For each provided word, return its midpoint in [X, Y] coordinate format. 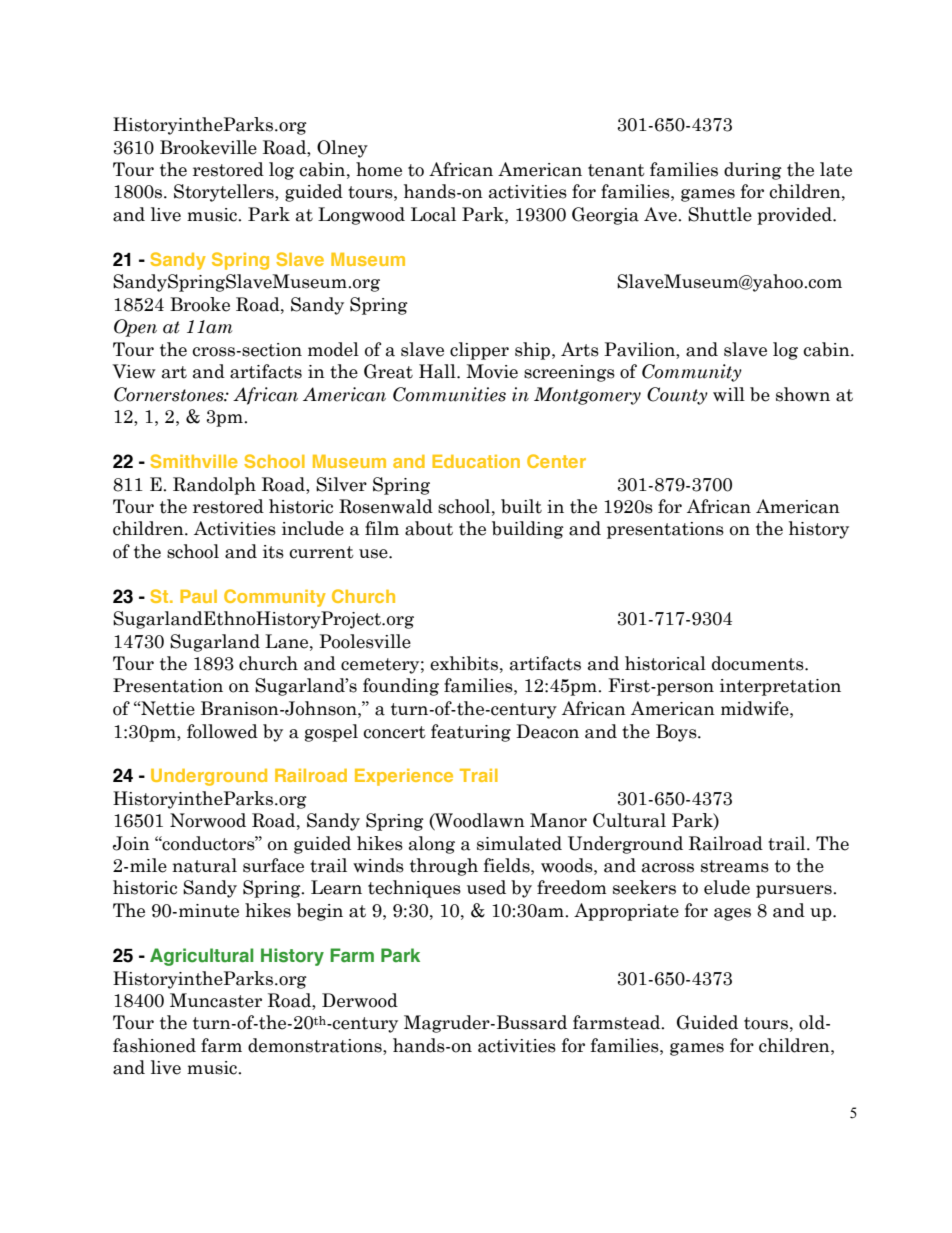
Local [433, 214]
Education [476, 461]
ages [732, 914]
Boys [677, 733]
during [753, 171]
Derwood [360, 1000]
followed [222, 731]
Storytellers [225, 193]
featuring [471, 733]
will [729, 394]
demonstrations [316, 1045]
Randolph [214, 486]
